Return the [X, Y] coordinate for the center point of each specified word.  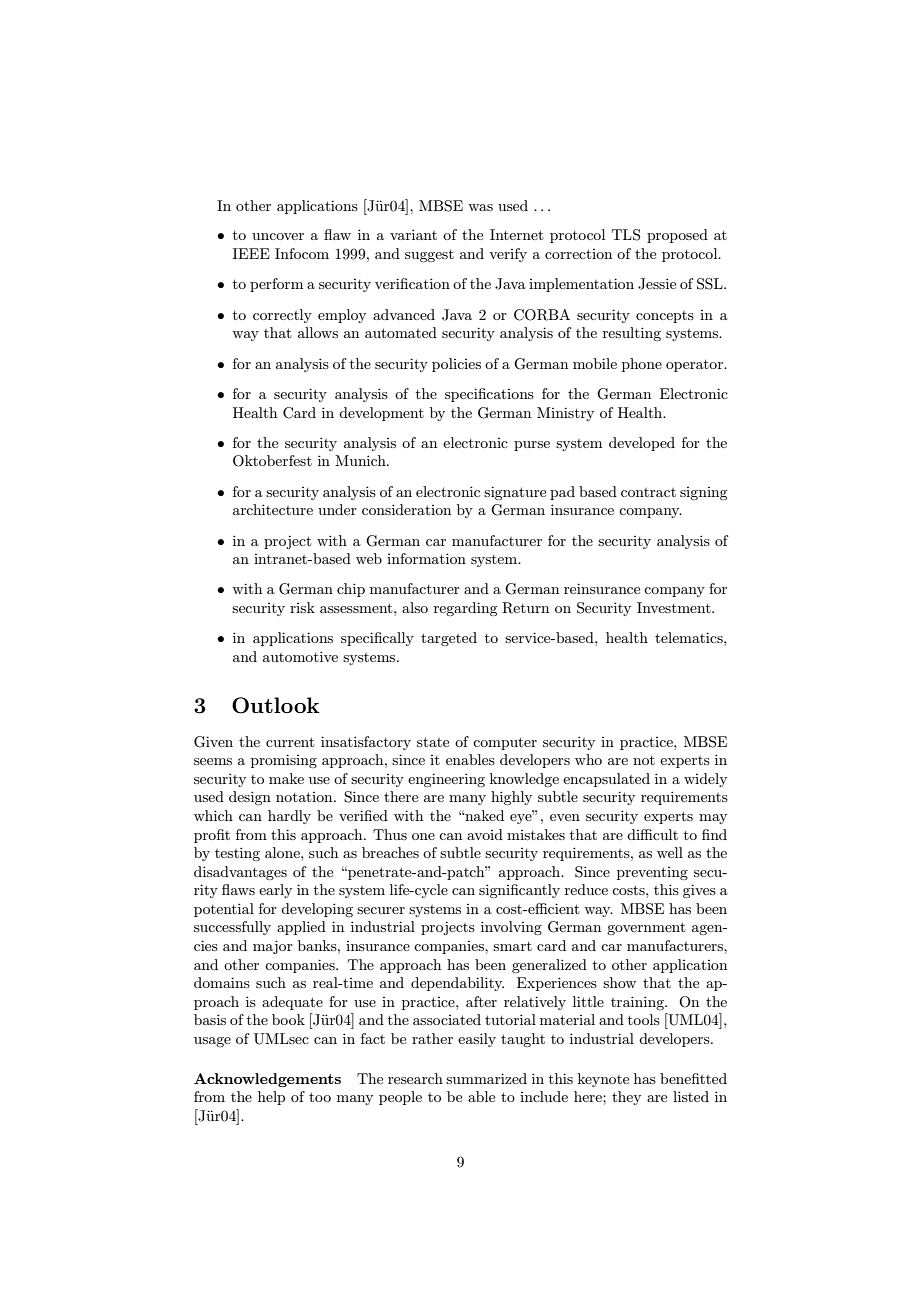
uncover [278, 236]
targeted [449, 639]
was [480, 207]
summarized [486, 1078]
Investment [675, 607]
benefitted [693, 1078]
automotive [300, 656]
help [271, 1098]
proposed [677, 236]
